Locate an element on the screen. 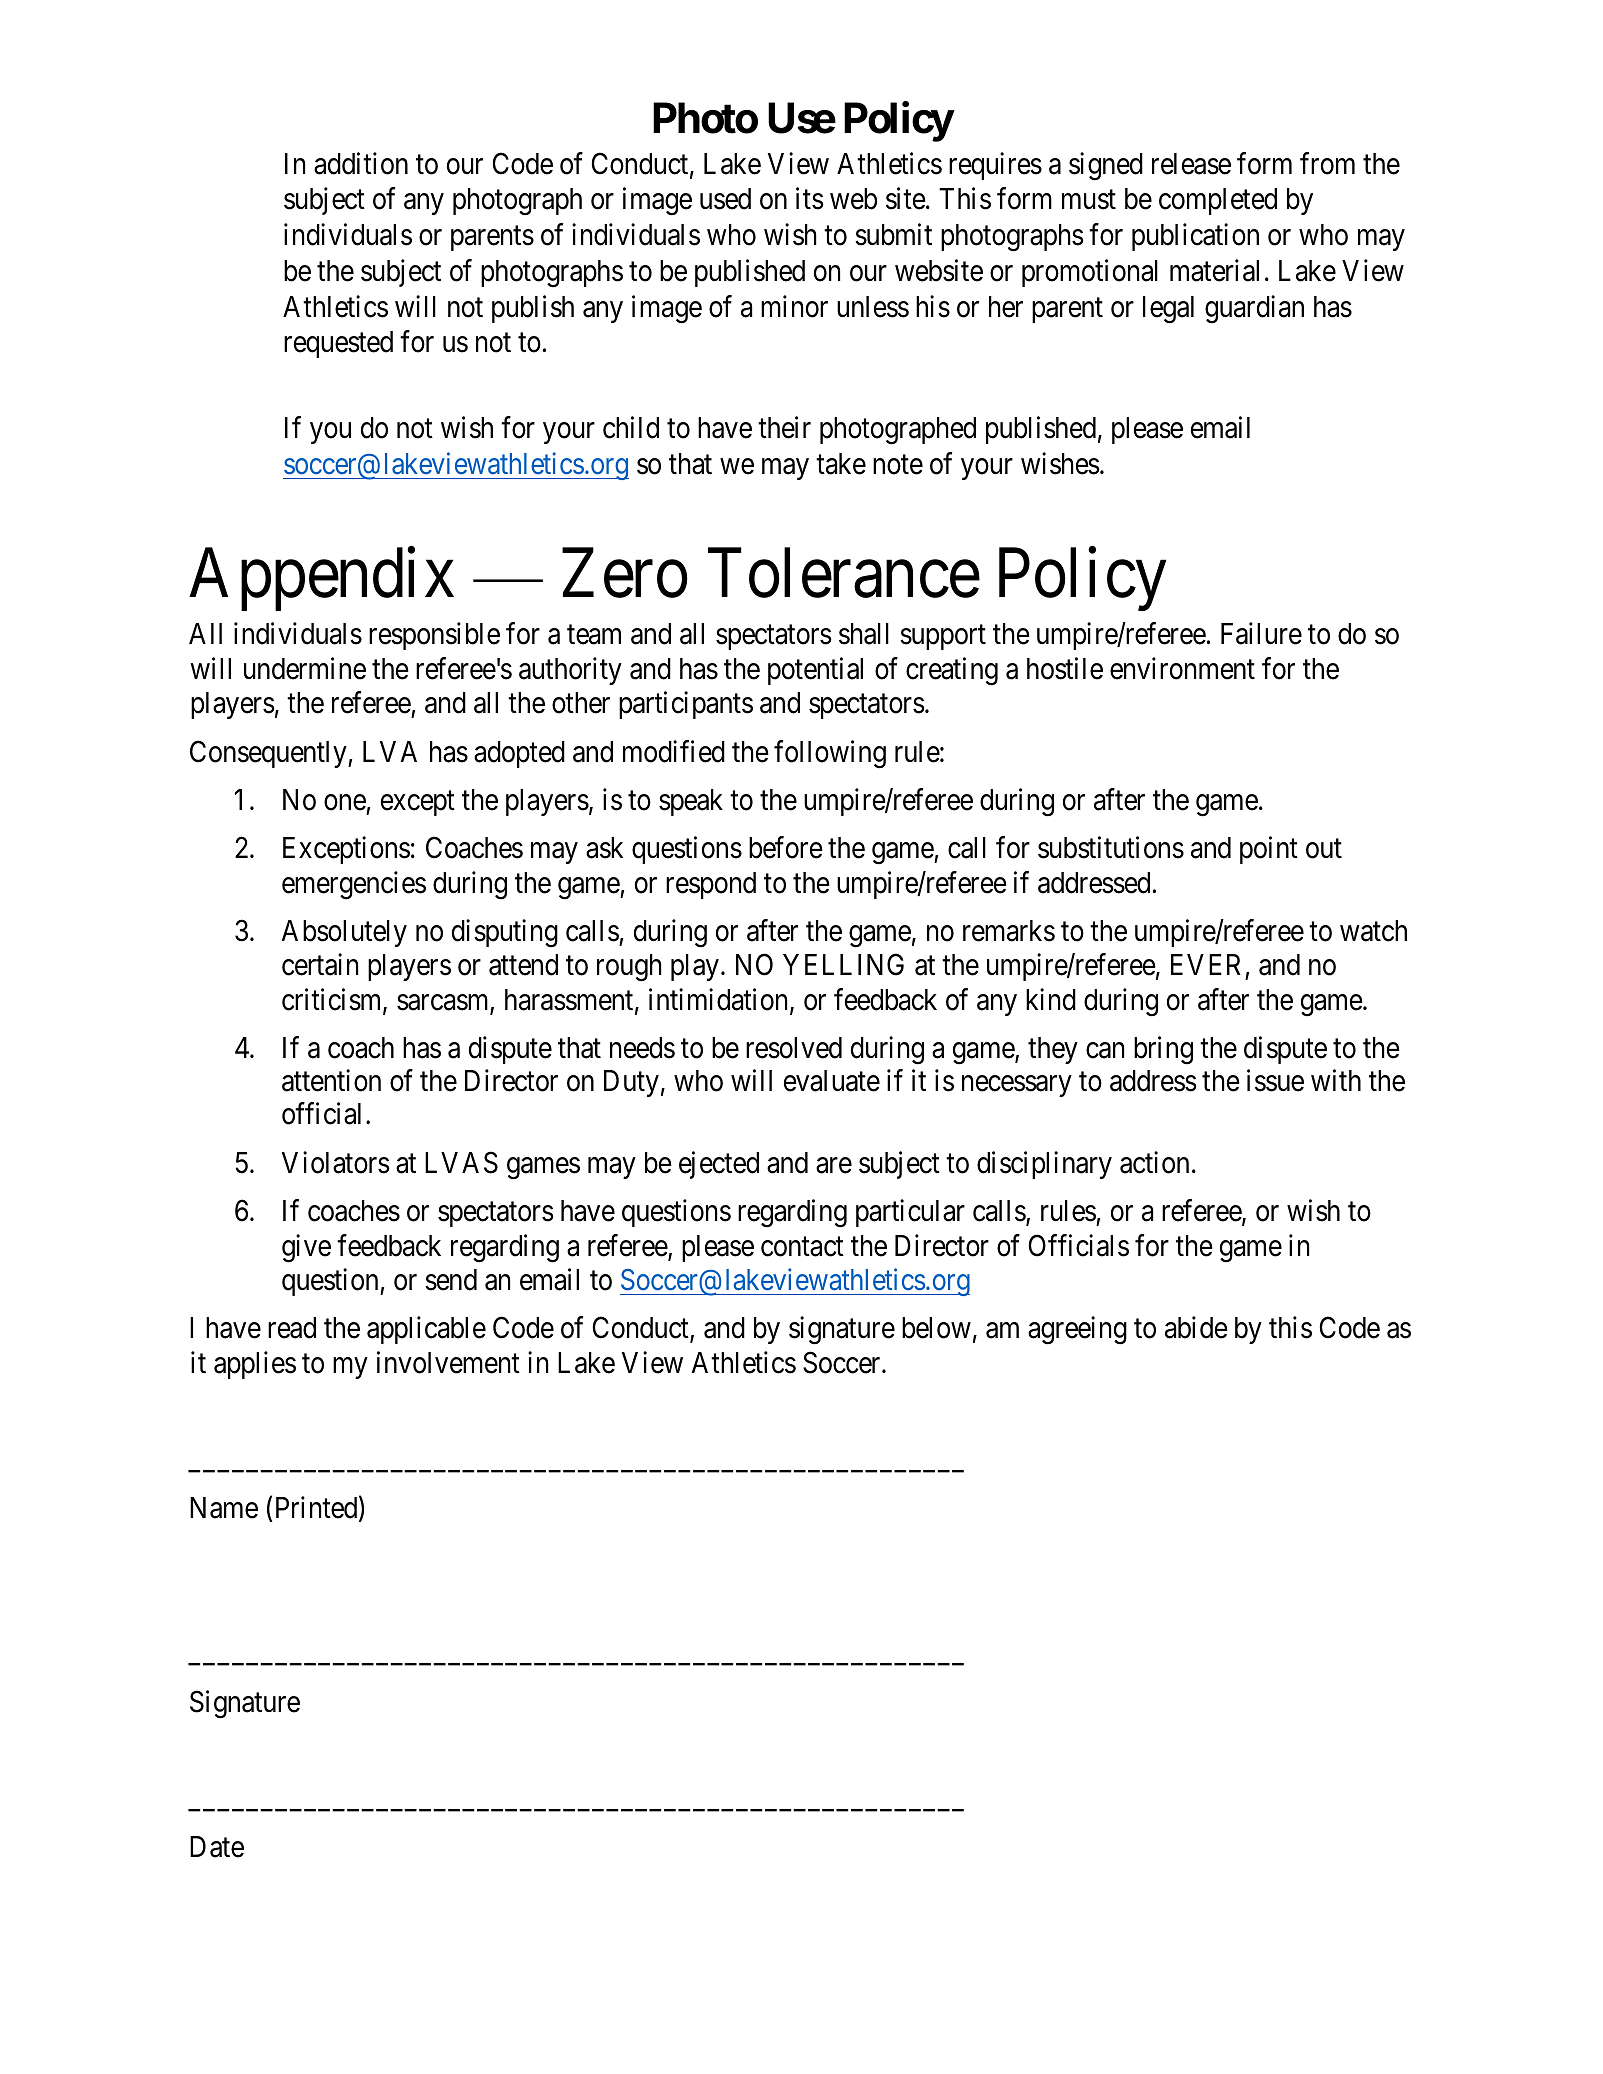 The width and height of the screenshot is (1603, 2074). completed is located at coordinates (1218, 201).
